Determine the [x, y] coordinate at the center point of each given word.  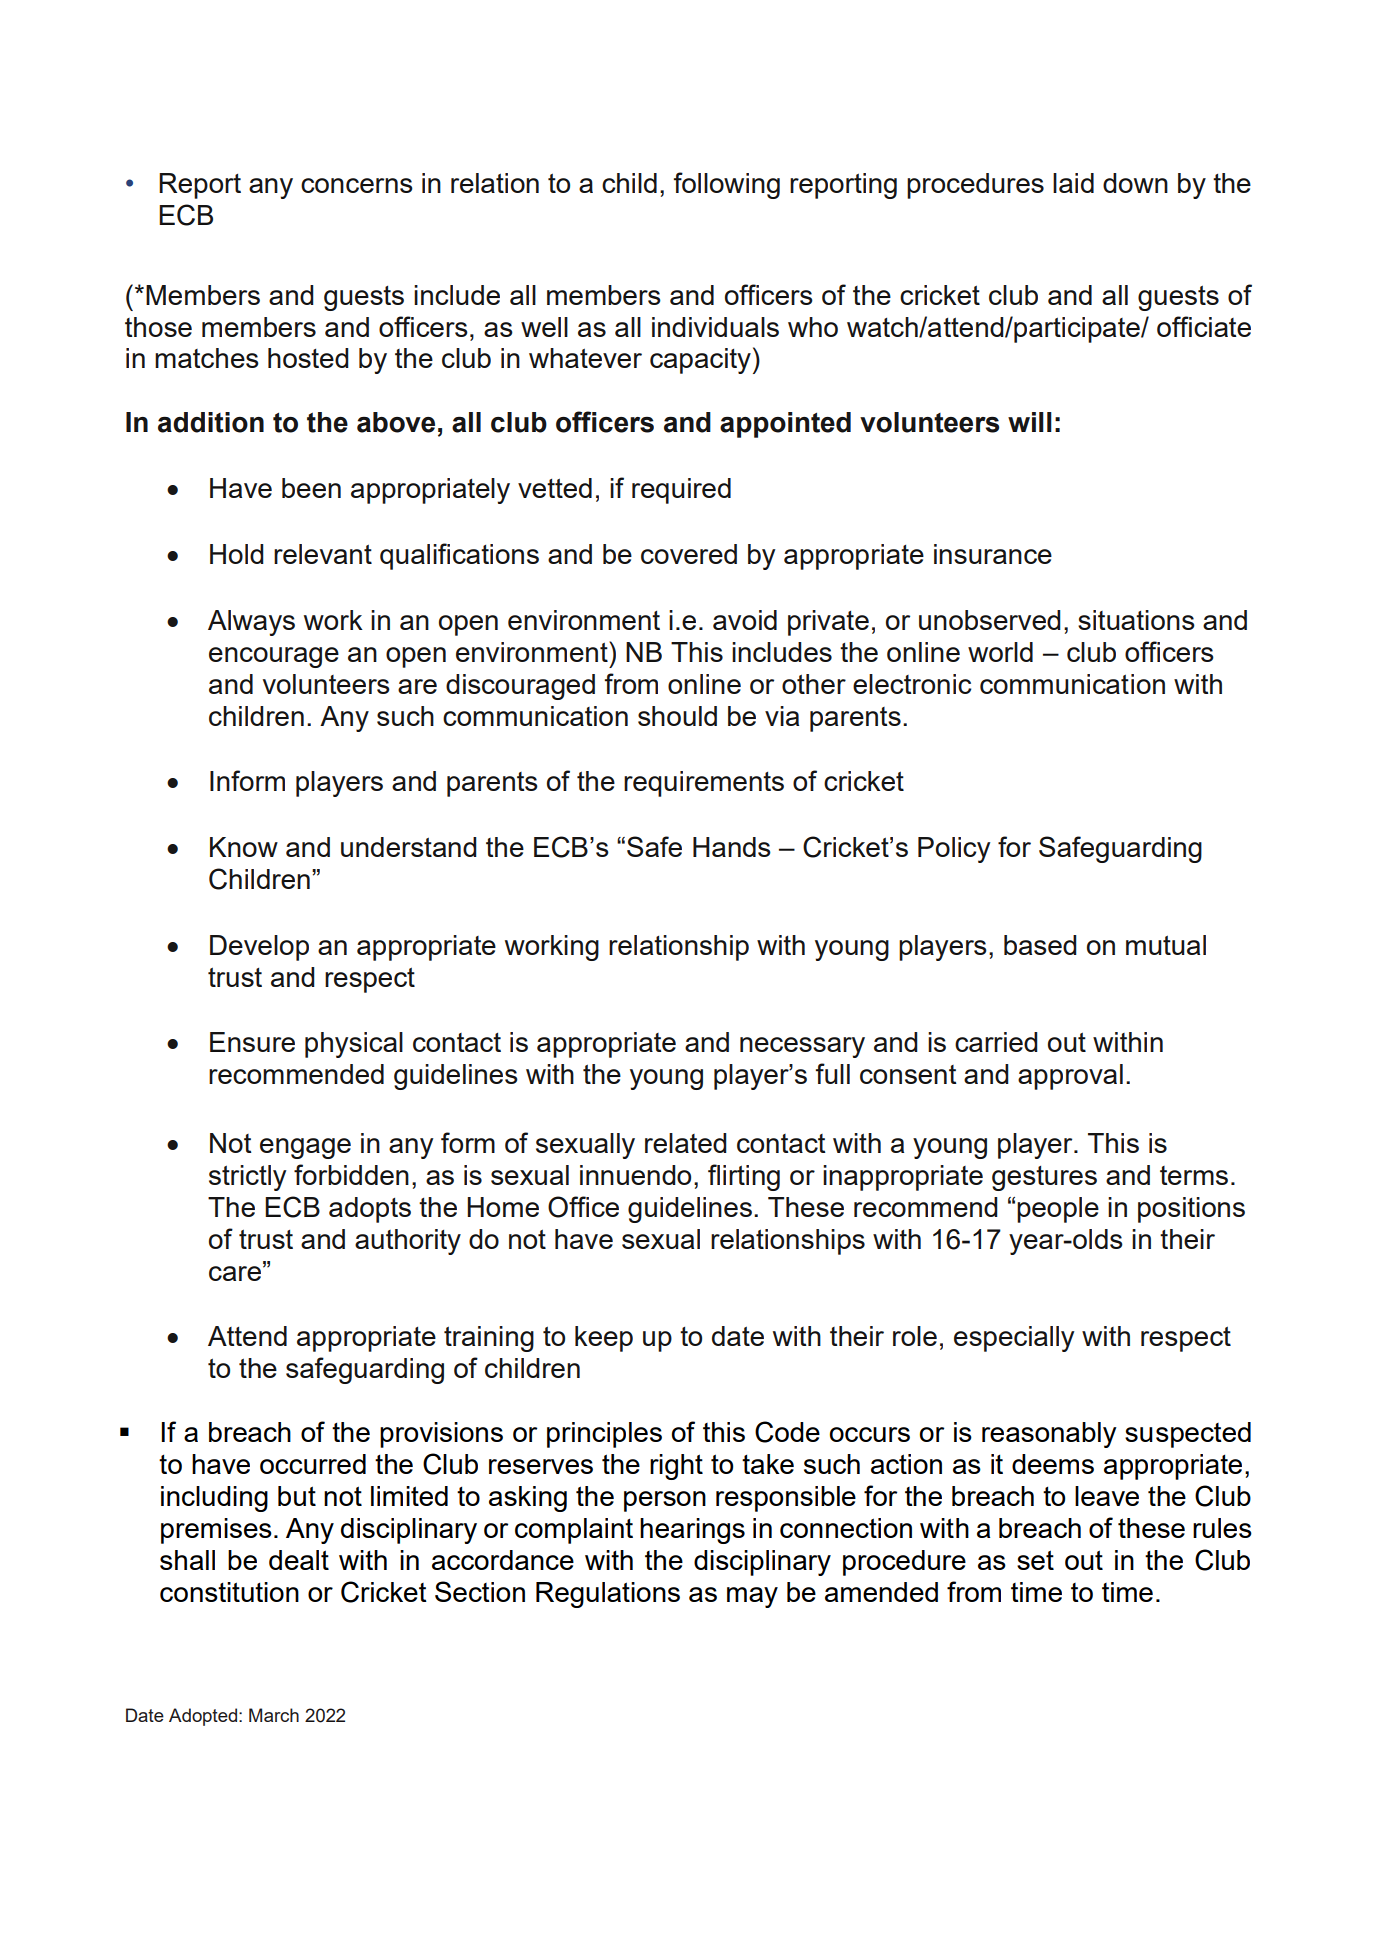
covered [689, 554]
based [1040, 945]
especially [1014, 1339]
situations [1136, 620]
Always [251, 623]
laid [1073, 183]
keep [604, 1339]
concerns [357, 185]
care [236, 1272]
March [274, 1715]
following [727, 185]
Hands [732, 847]
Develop [259, 948]
